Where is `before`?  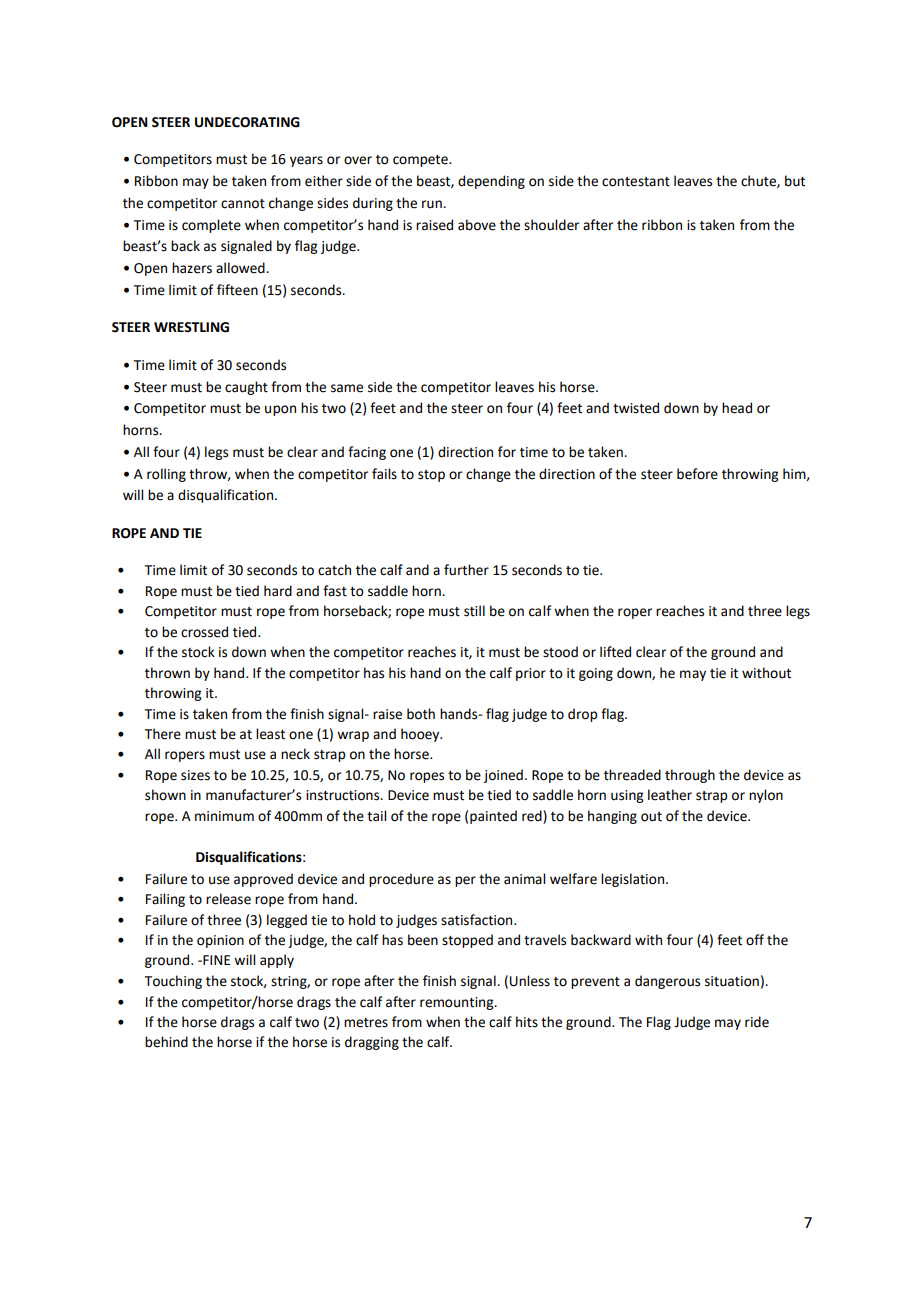 before is located at coordinates (697, 474).
